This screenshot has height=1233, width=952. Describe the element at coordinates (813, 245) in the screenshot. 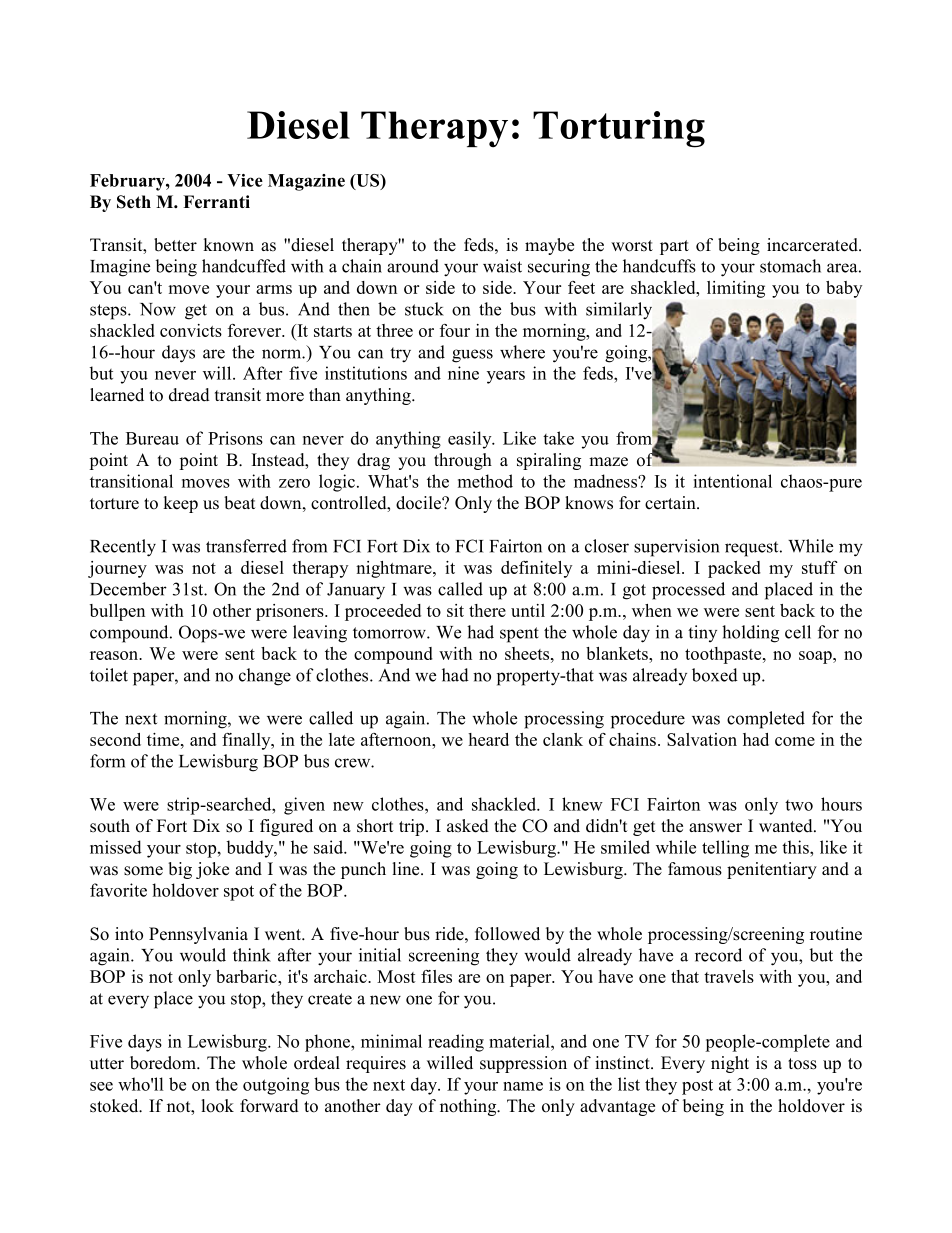

I see `incarcerated` at that location.
